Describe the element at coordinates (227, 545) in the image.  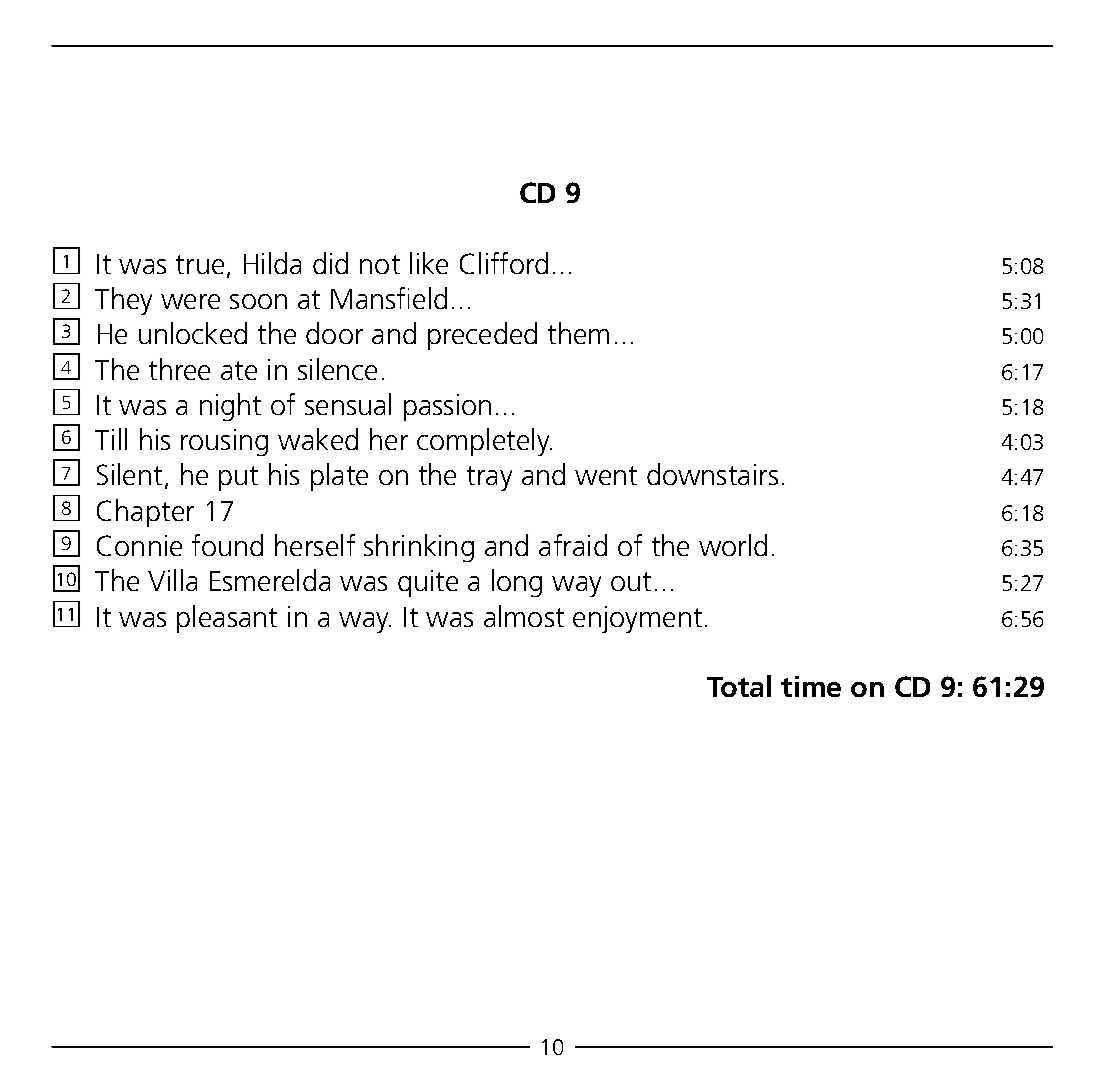
I see `found` at that location.
